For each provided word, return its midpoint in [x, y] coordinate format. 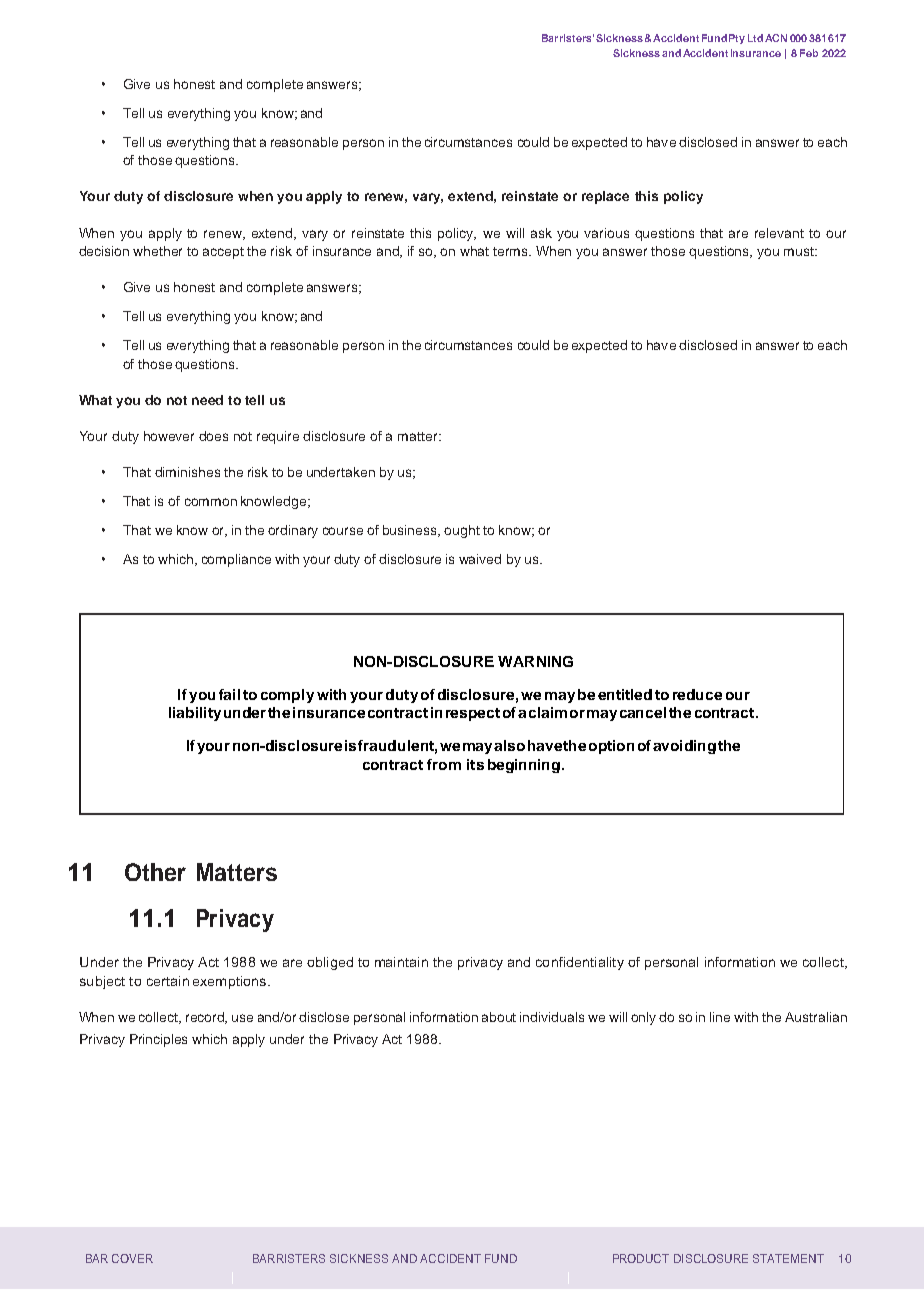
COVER [132, 1258]
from [444, 764]
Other [155, 872]
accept [223, 253]
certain [168, 981]
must [800, 251]
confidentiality [580, 963]
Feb [809, 53]
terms [512, 251]
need [207, 400]
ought [462, 531]
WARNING [535, 661]
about [499, 1017]
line [720, 1017]
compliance [236, 560]
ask [541, 233]
